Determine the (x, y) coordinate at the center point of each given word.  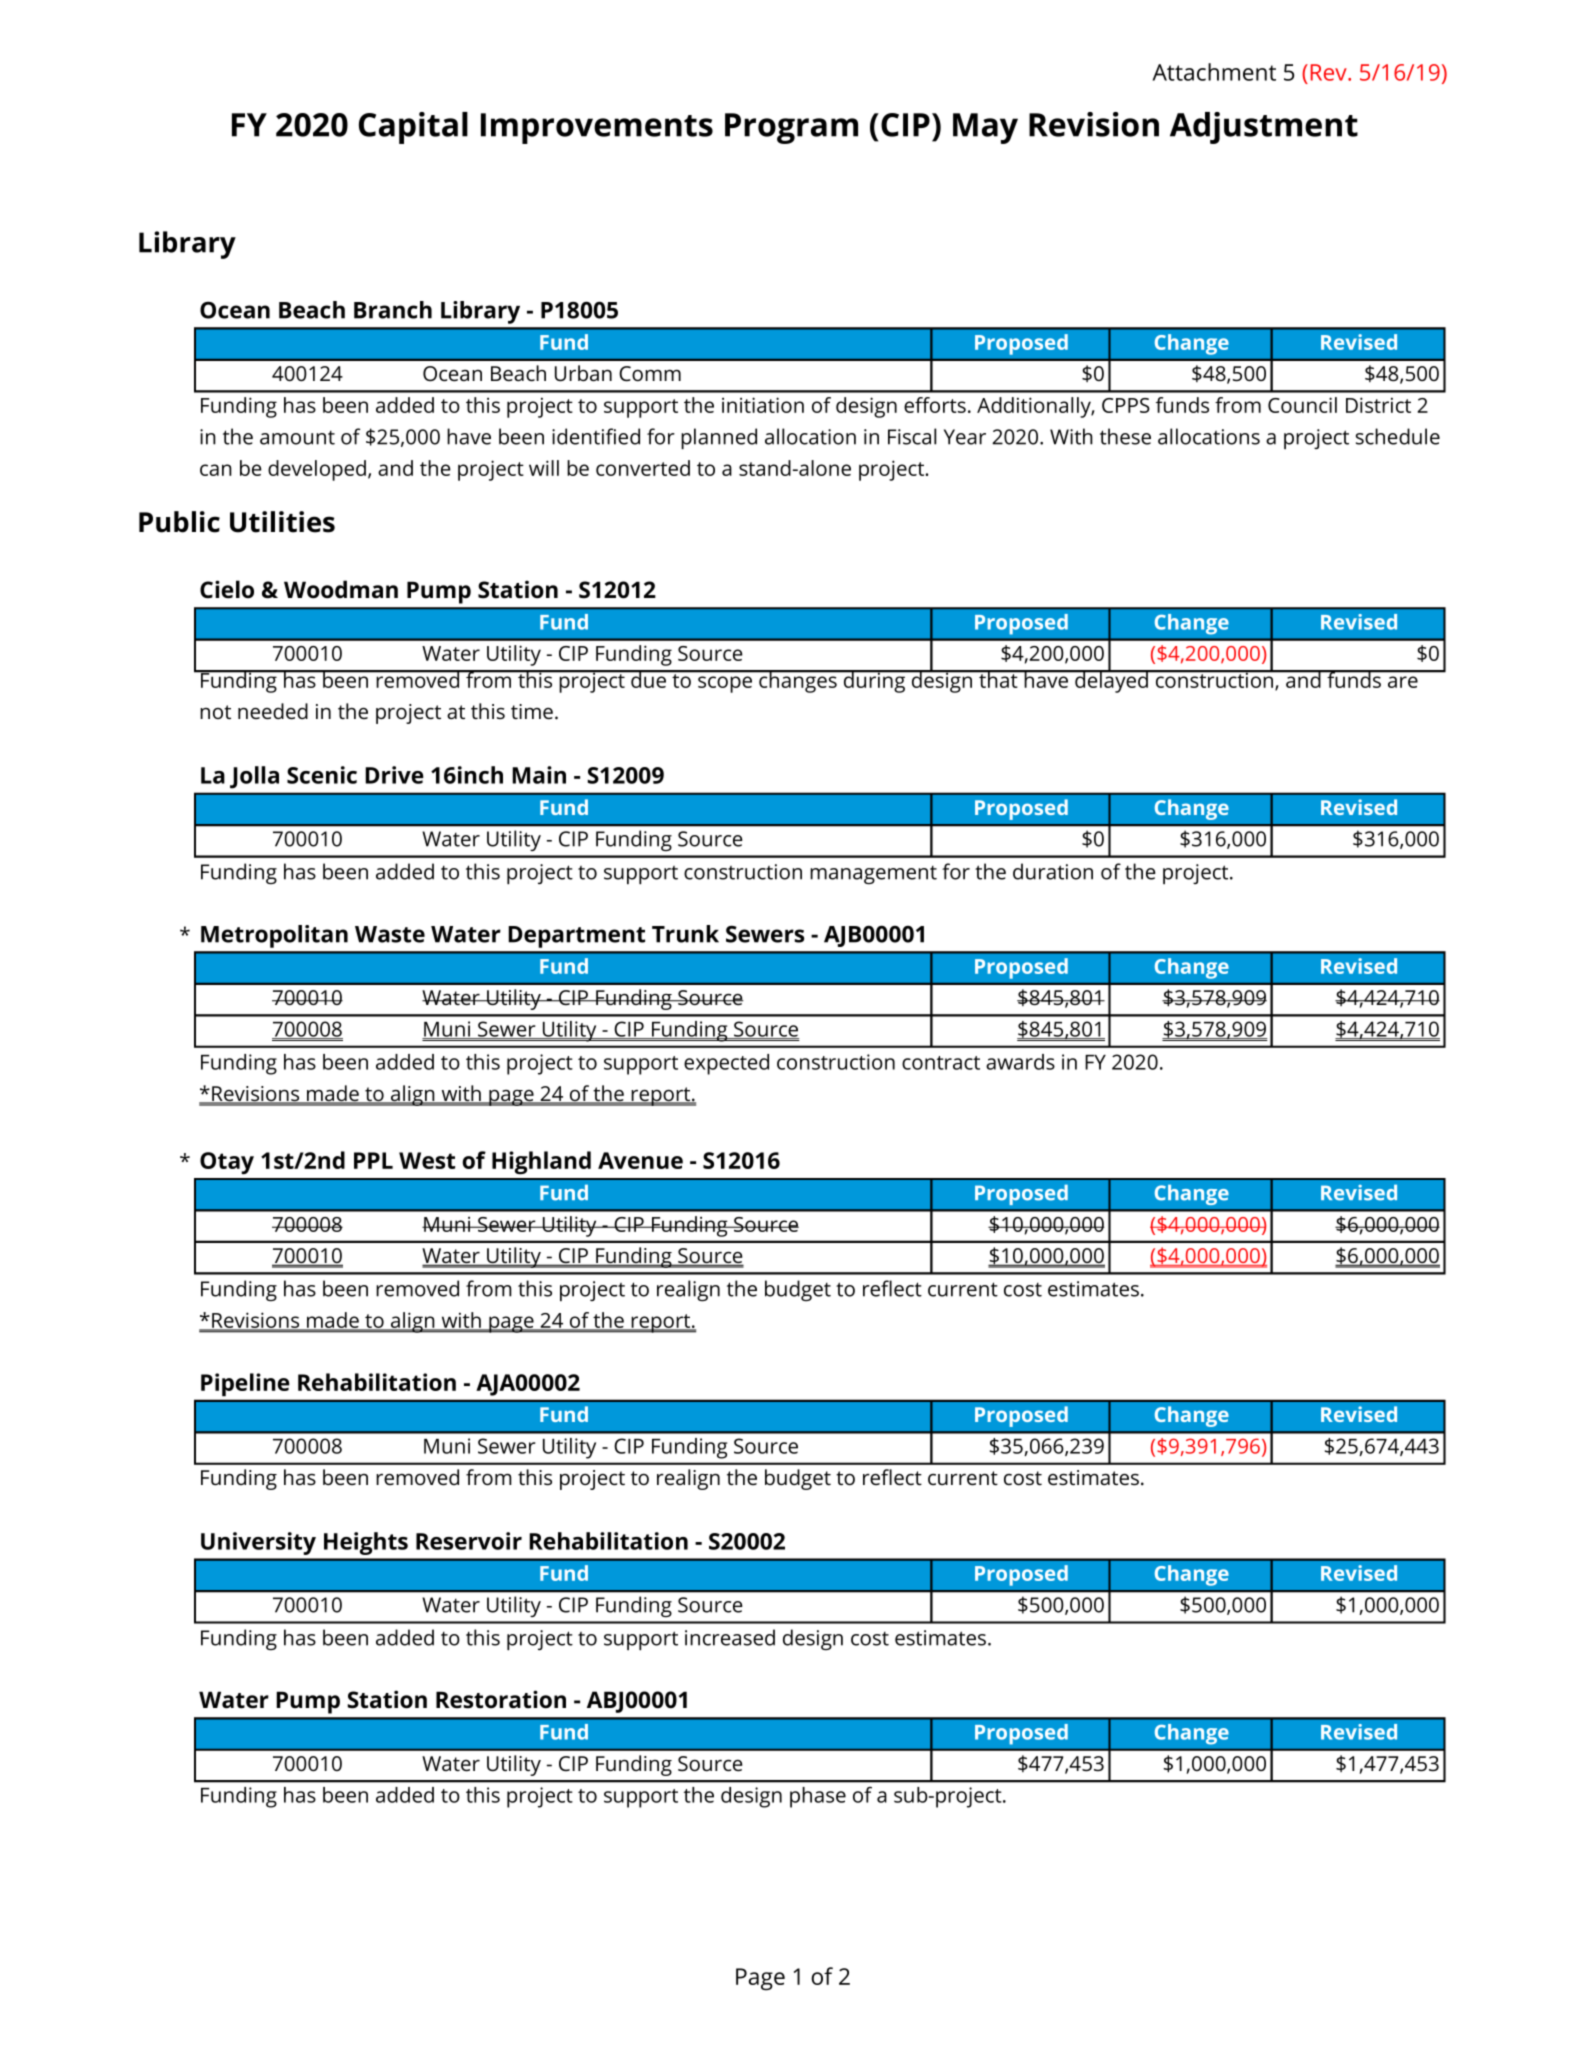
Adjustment (1264, 128)
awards (1020, 1062)
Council (1302, 405)
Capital (413, 128)
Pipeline (245, 1384)
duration (1053, 871)
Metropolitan (274, 936)
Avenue (640, 1160)
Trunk (685, 934)
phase (818, 1797)
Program (791, 128)
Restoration (501, 1699)
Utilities (282, 522)
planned (719, 438)
